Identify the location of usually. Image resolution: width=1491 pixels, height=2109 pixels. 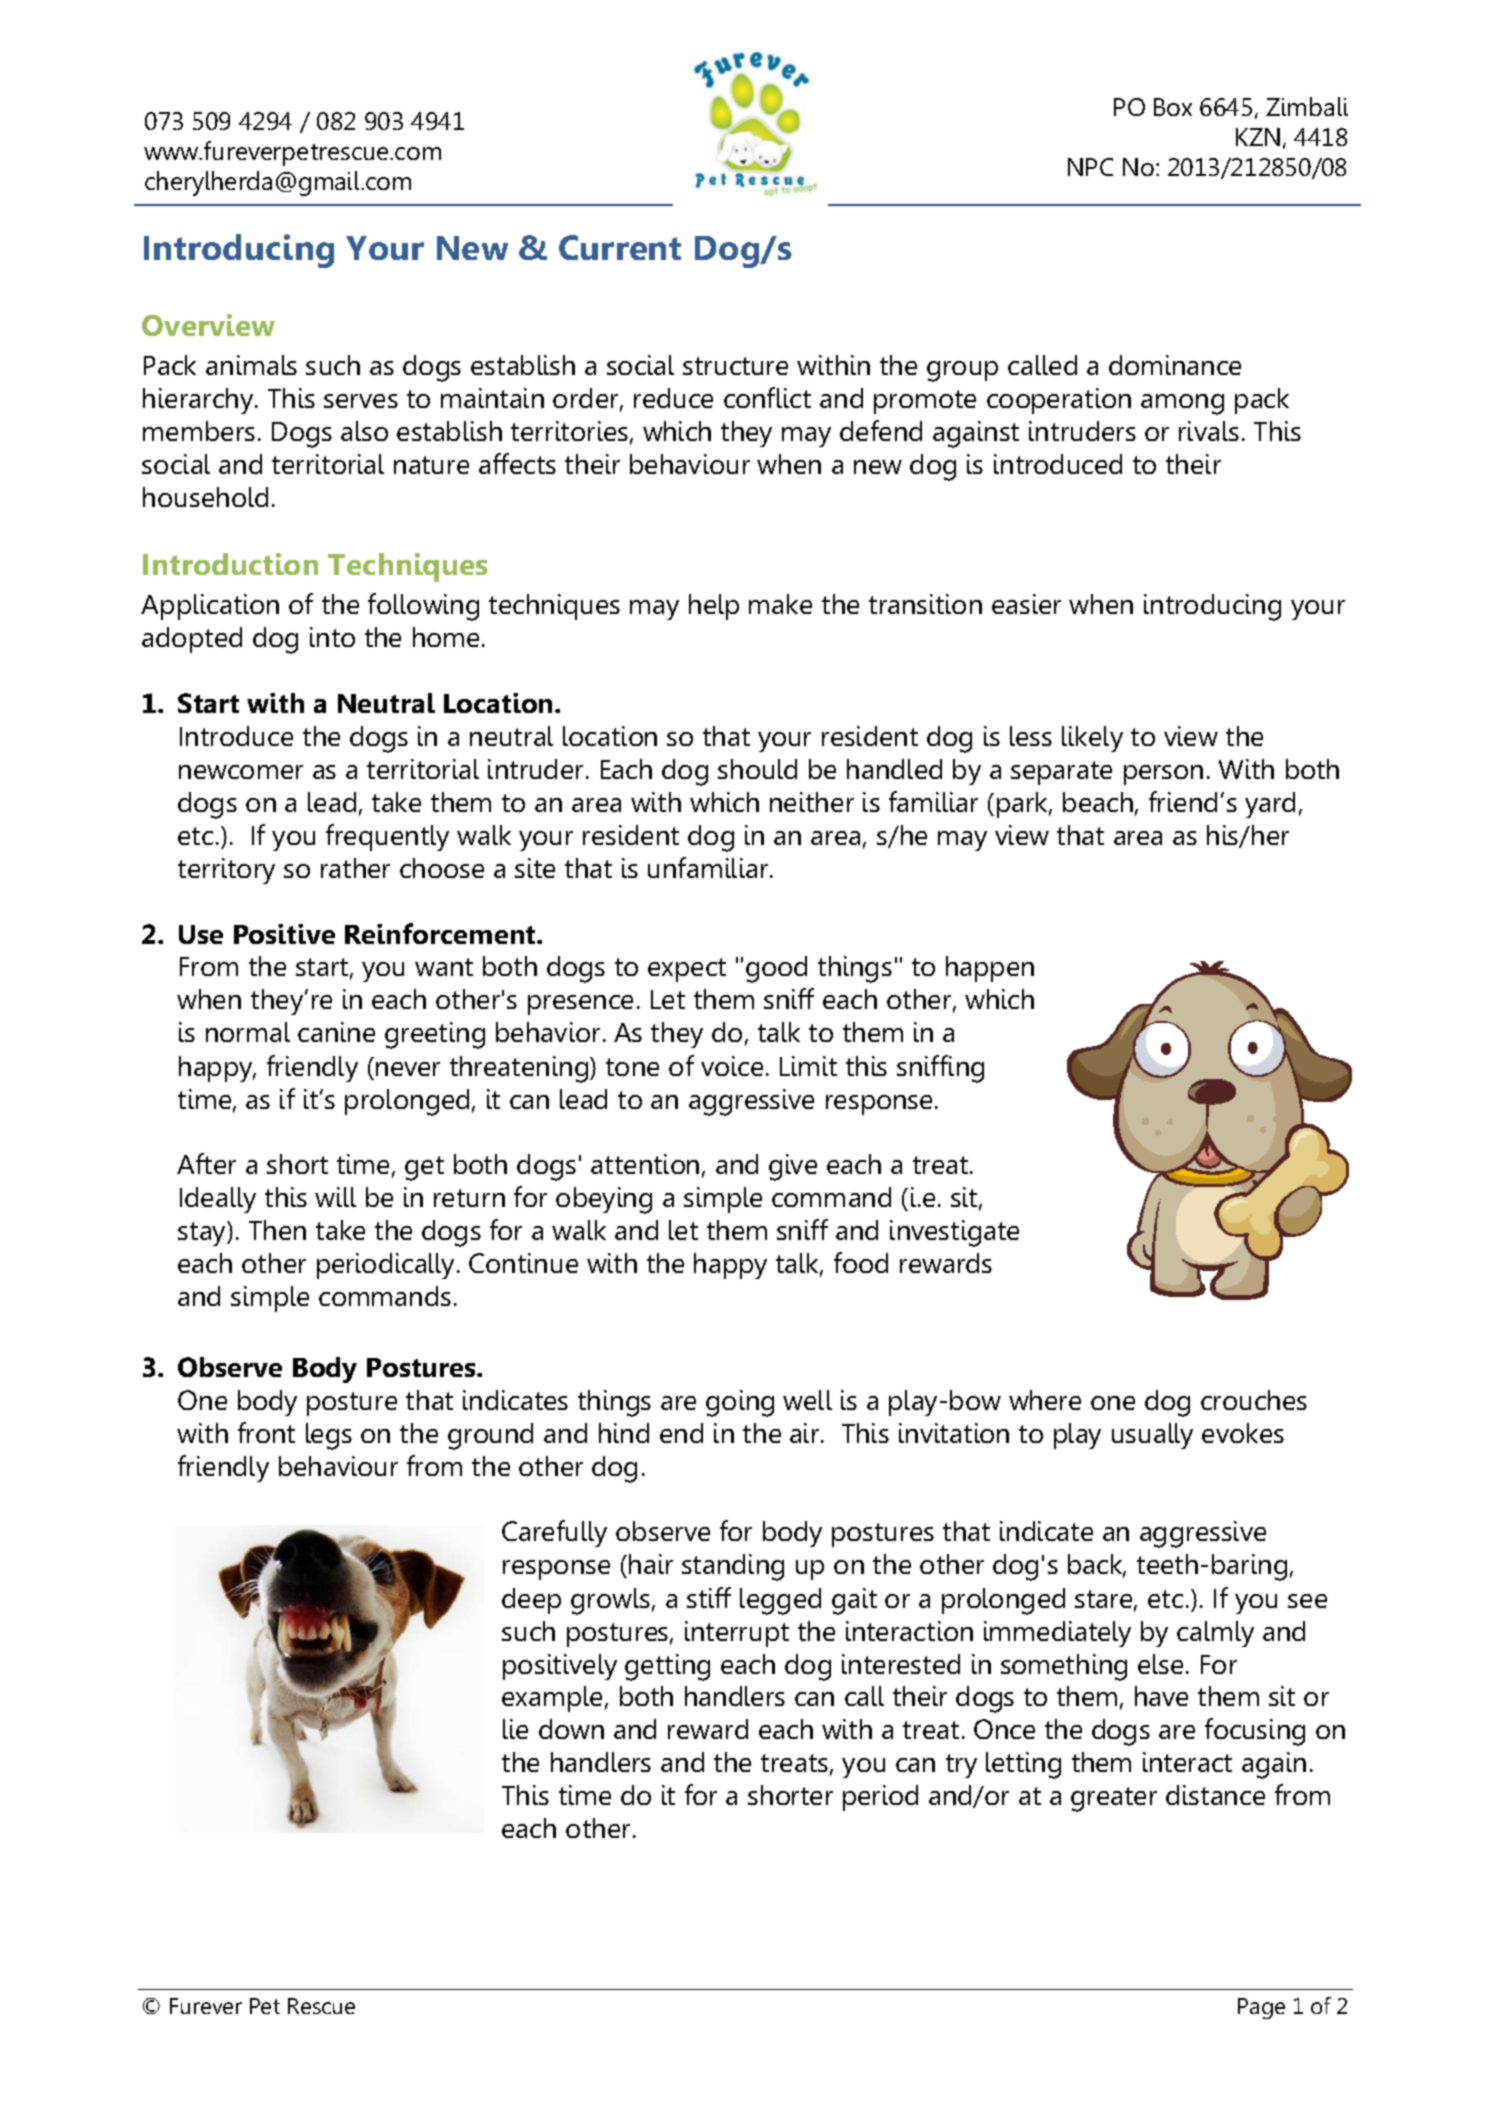
(1152, 1436).
